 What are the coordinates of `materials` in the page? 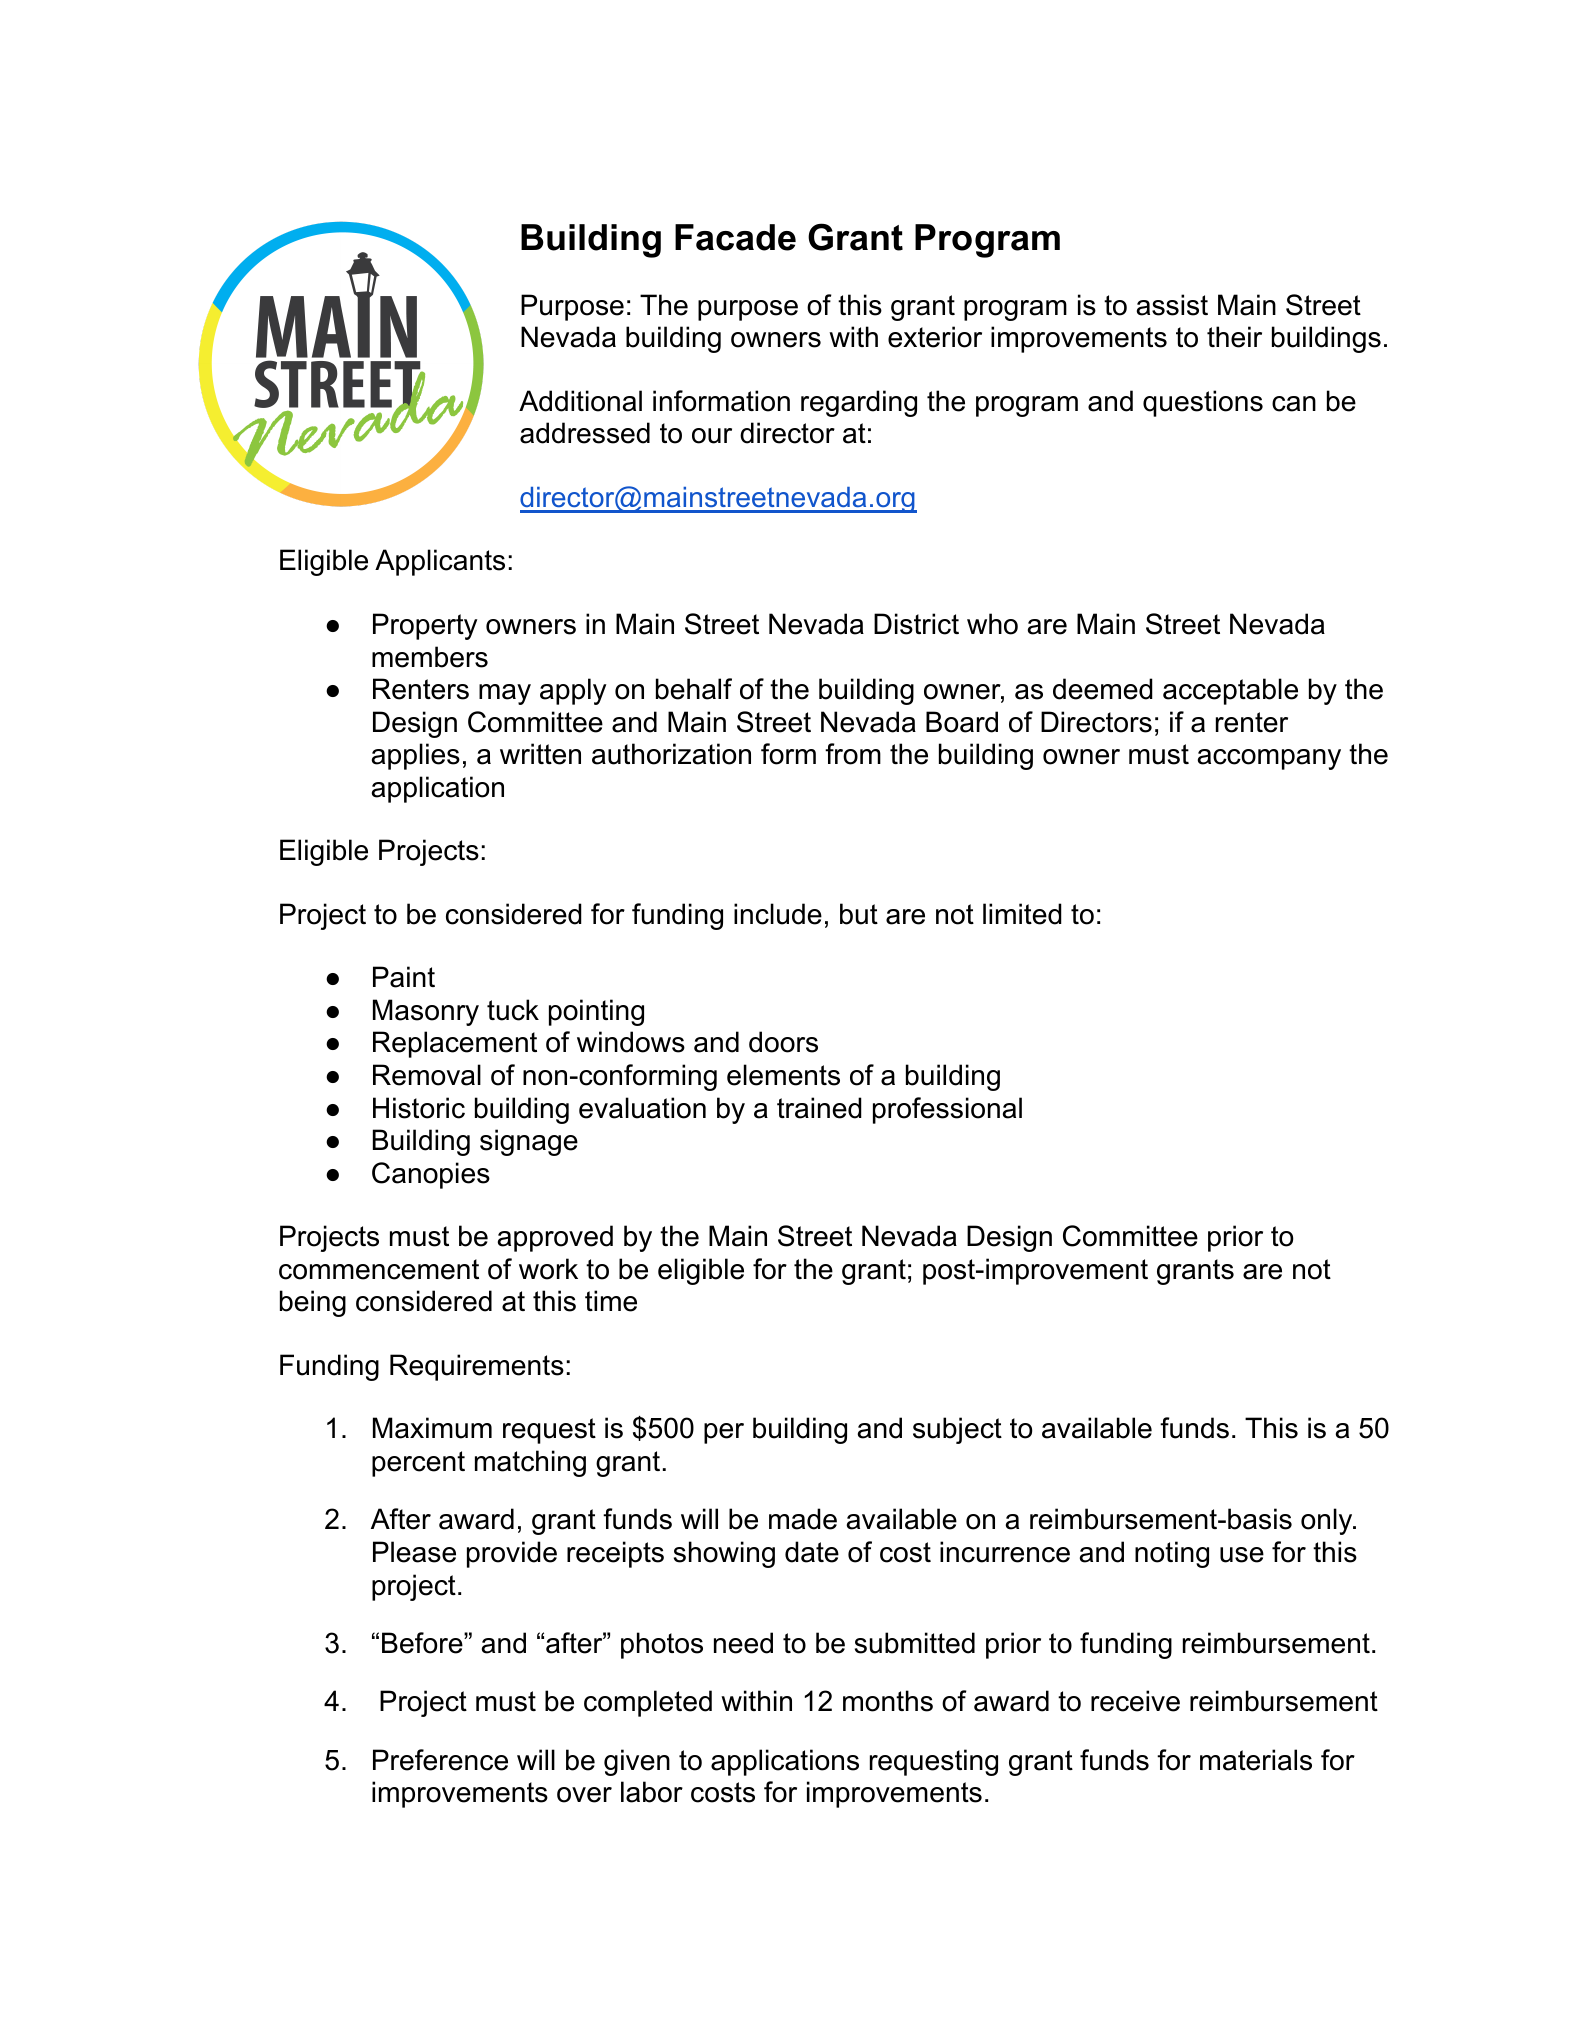 It's located at (1256, 1760).
